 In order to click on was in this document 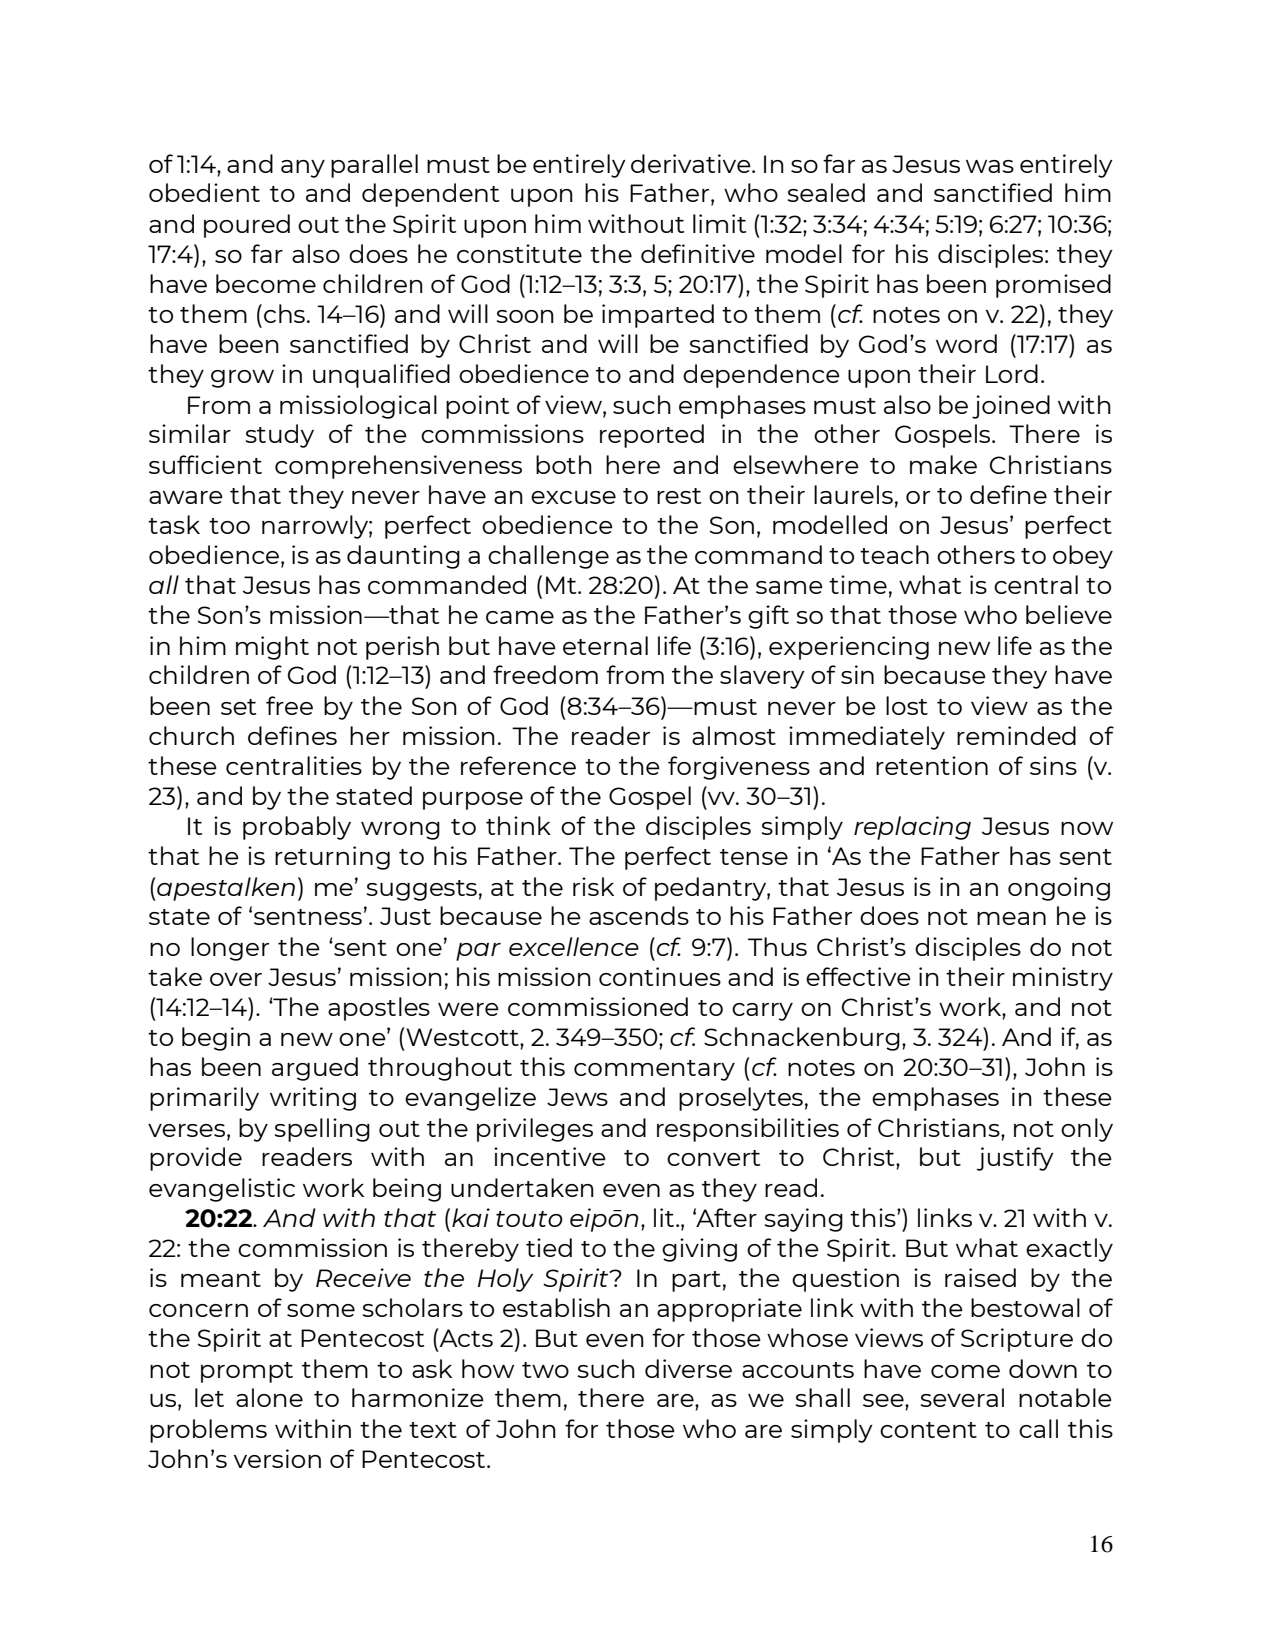, I will do `click(990, 166)`.
